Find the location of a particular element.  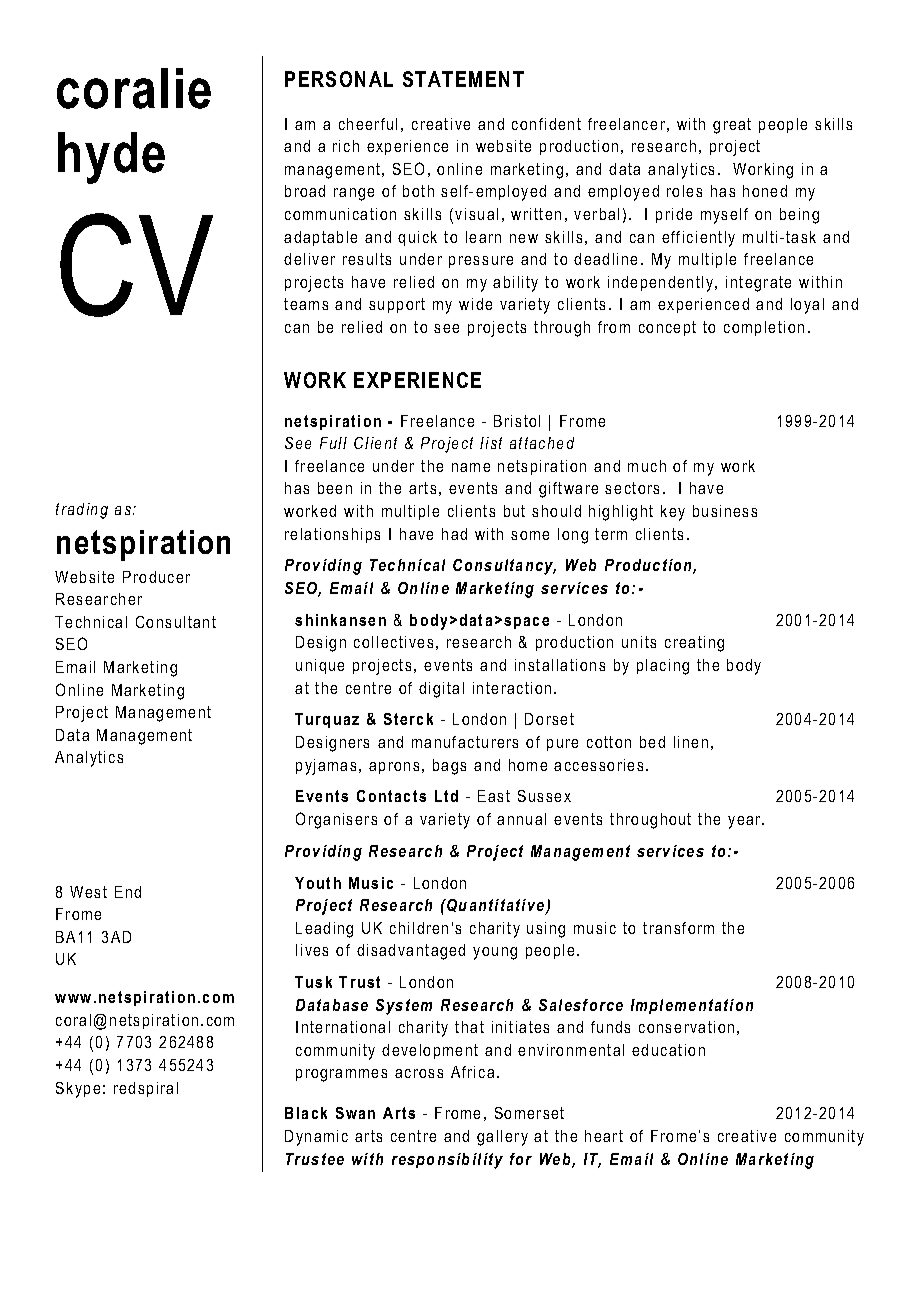

trading is located at coordinates (82, 511).
